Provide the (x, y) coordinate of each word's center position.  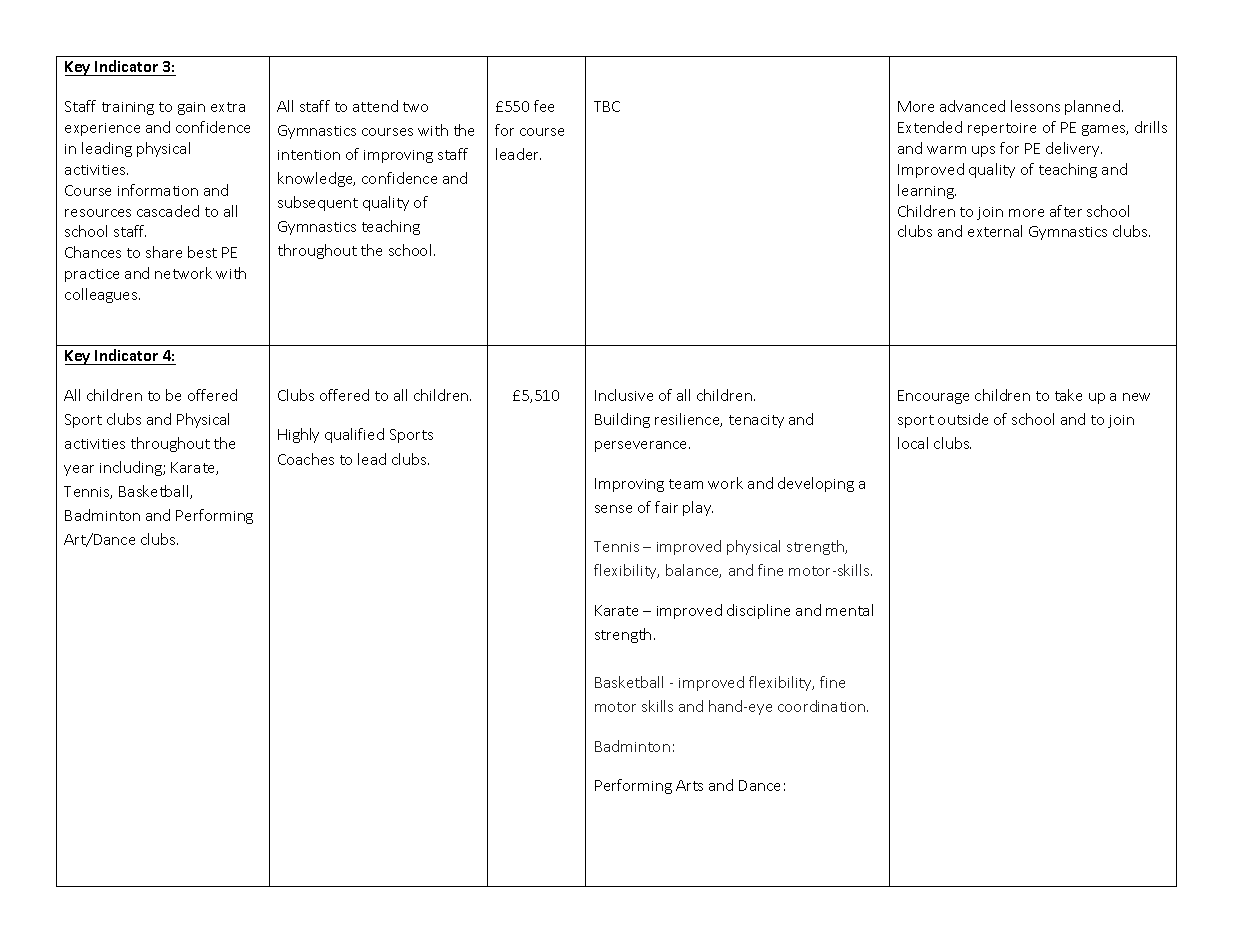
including (132, 468)
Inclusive (624, 395)
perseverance (642, 446)
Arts (689, 785)
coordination (823, 706)
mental (849, 610)
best (202, 252)
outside (963, 419)
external (995, 231)
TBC (607, 106)
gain (191, 108)
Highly (298, 435)
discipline (758, 611)
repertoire (1002, 129)
